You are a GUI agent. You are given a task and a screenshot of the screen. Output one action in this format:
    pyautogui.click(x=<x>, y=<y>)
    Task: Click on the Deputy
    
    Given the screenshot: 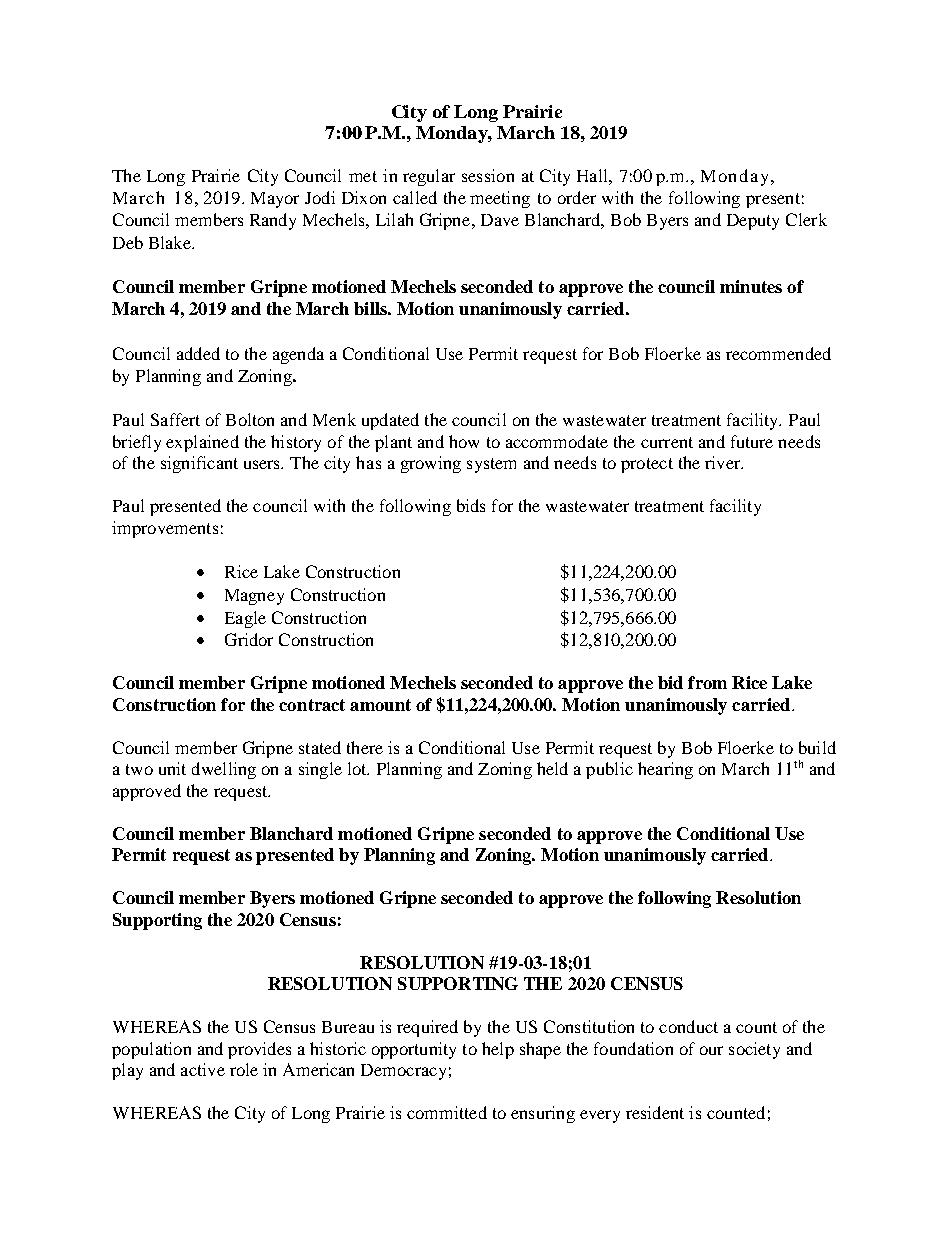 What is the action you would take?
    pyautogui.click(x=753, y=222)
